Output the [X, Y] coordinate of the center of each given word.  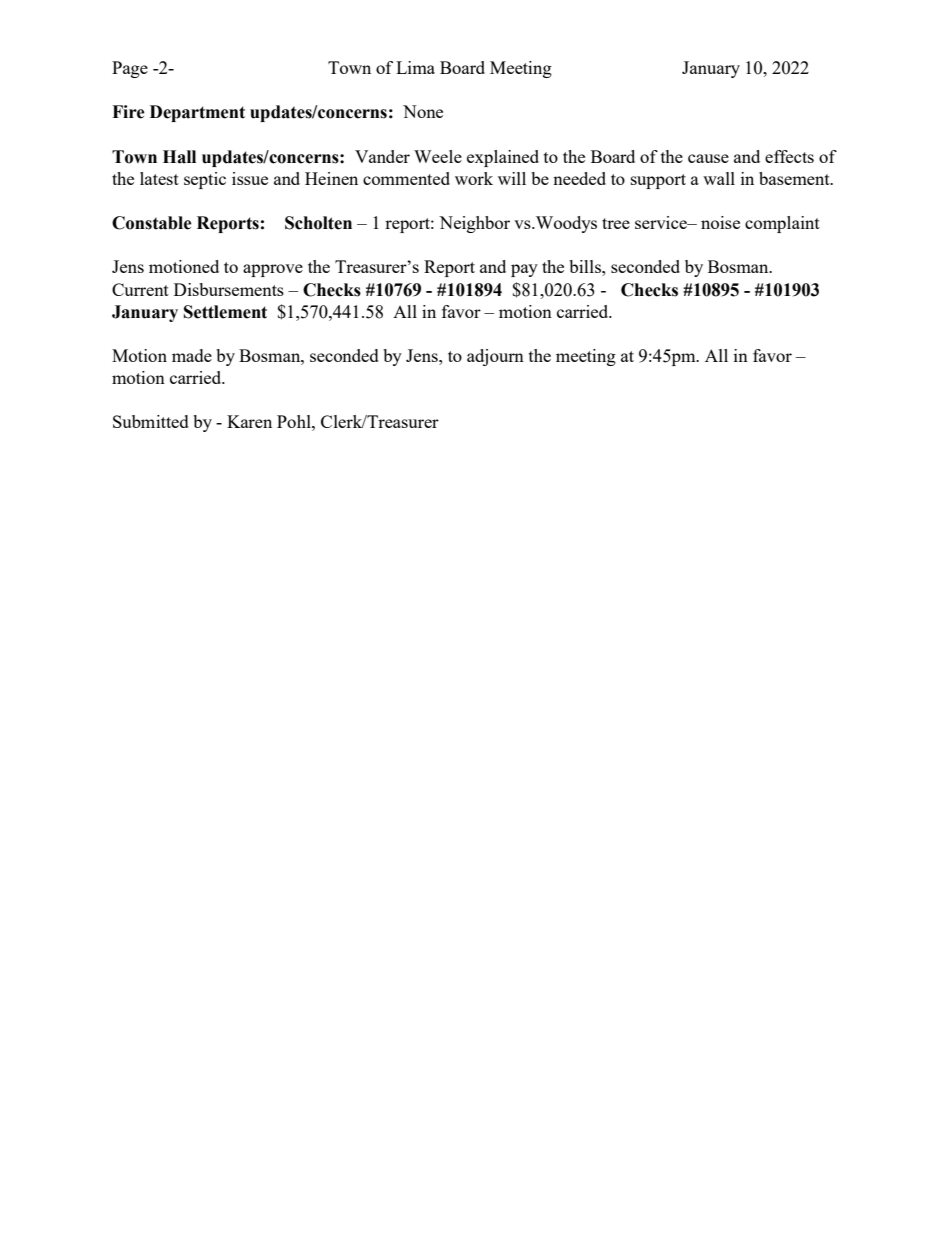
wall [719, 178]
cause [708, 158]
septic [205, 180]
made [192, 355]
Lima [415, 67]
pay [524, 270]
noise [720, 222]
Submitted [151, 421]
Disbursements [229, 289]
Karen [249, 421]
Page [130, 69]
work [474, 178]
